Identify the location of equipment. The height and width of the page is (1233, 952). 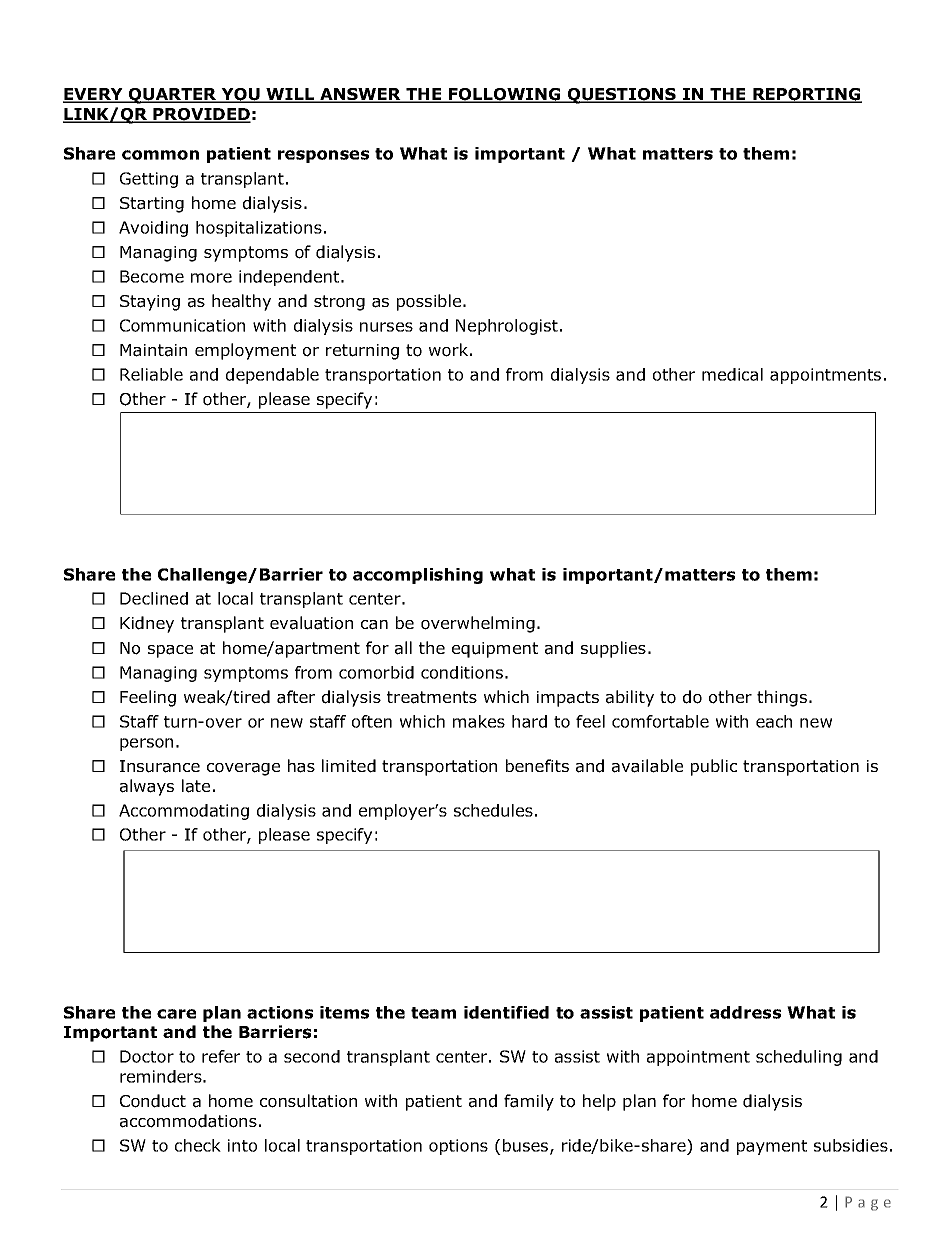
(495, 650).
